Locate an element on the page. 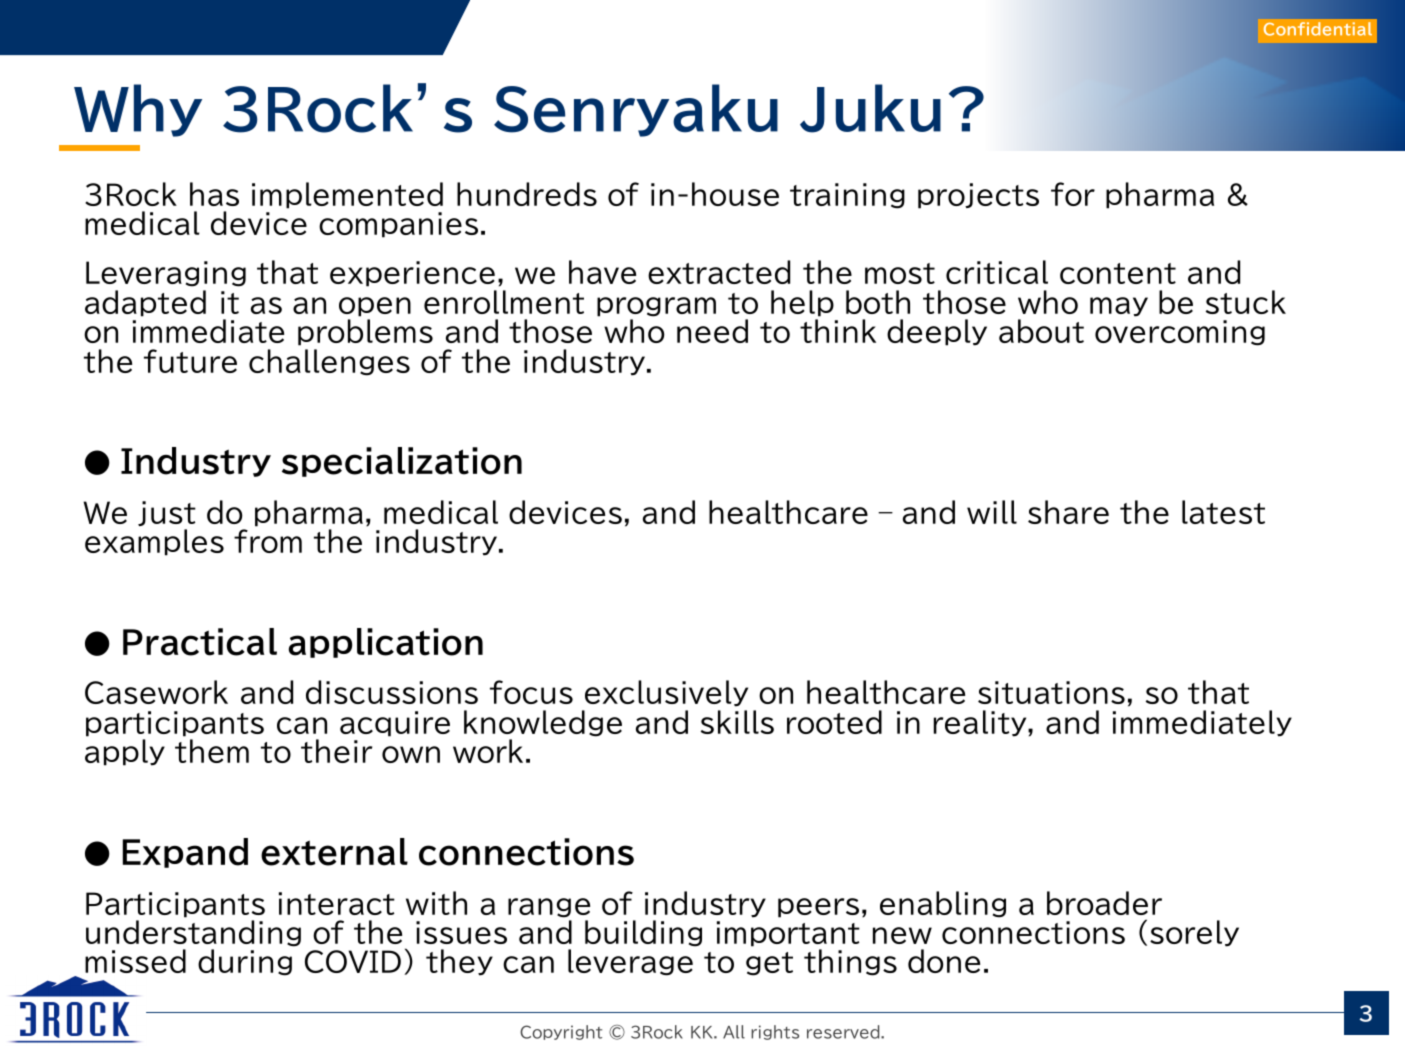 The height and width of the page is (1053, 1405). will is located at coordinates (992, 512).
